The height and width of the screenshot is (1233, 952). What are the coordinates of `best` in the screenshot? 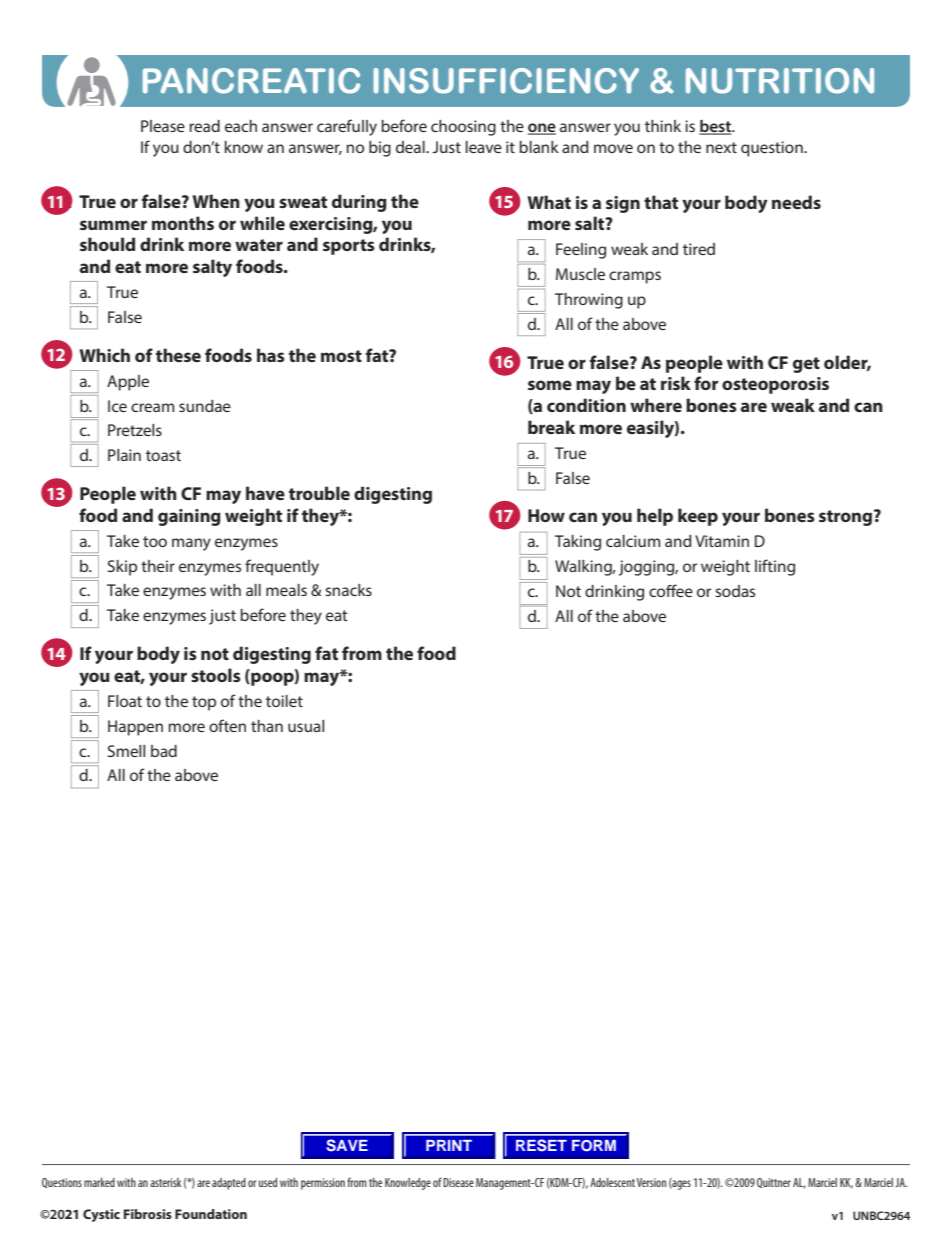 It's located at (716, 127).
